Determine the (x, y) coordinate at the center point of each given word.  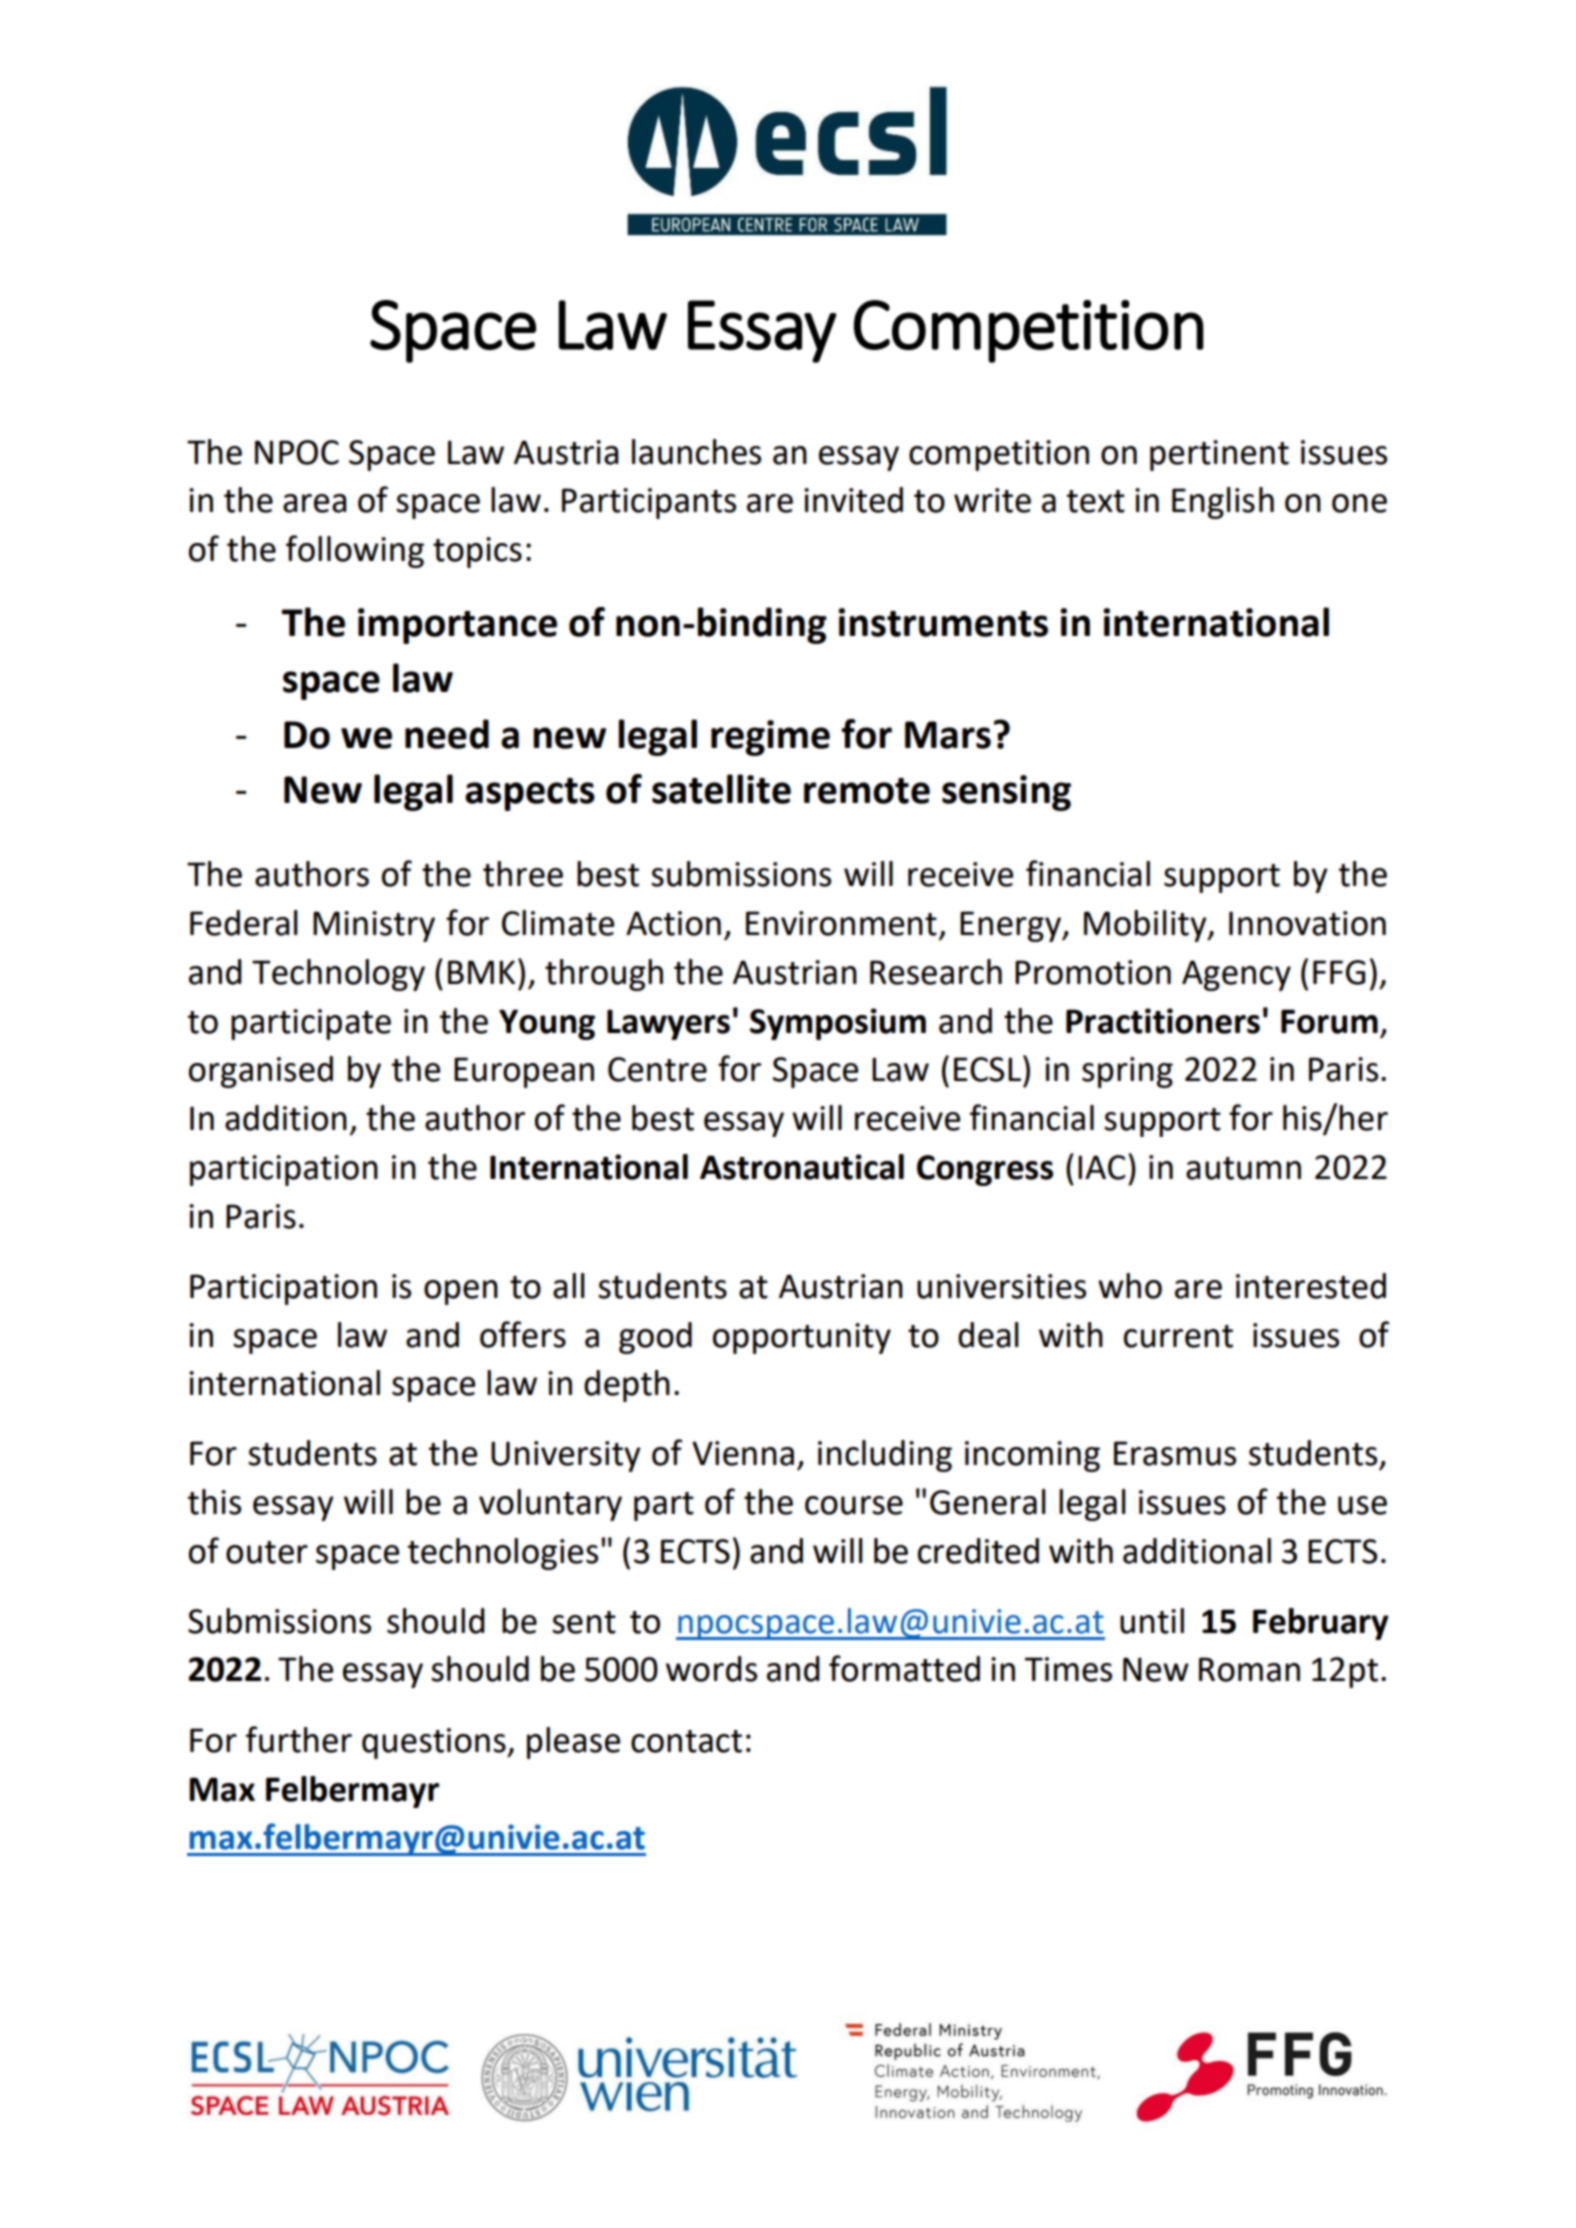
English (1223, 503)
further (299, 1739)
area (315, 503)
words (711, 1669)
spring (1127, 1072)
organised (261, 1072)
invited (853, 500)
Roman (1249, 1669)
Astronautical (802, 1167)
